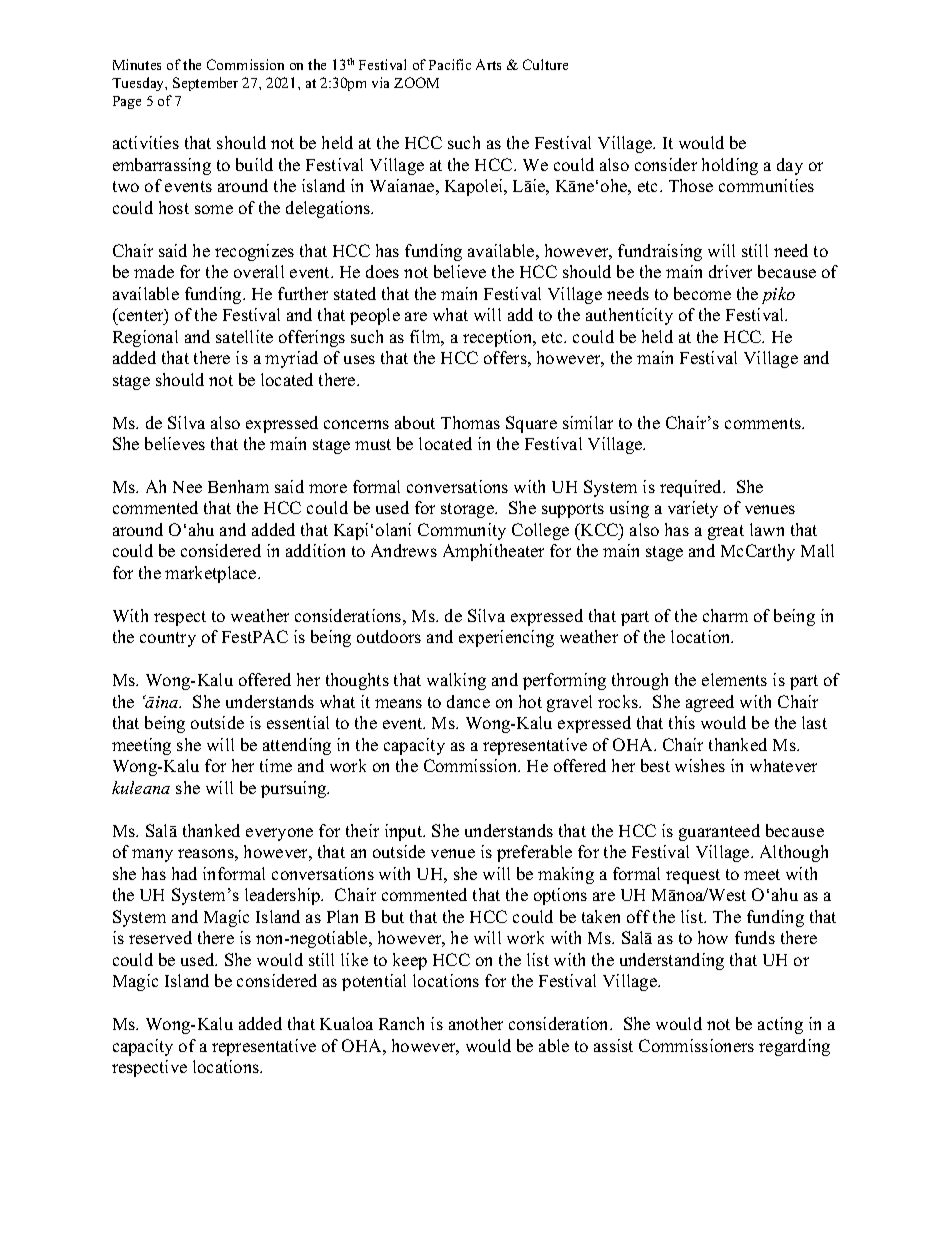 The image size is (952, 1233). What do you see at coordinates (488, 64) in the screenshot?
I see `Arts` at bounding box center [488, 64].
